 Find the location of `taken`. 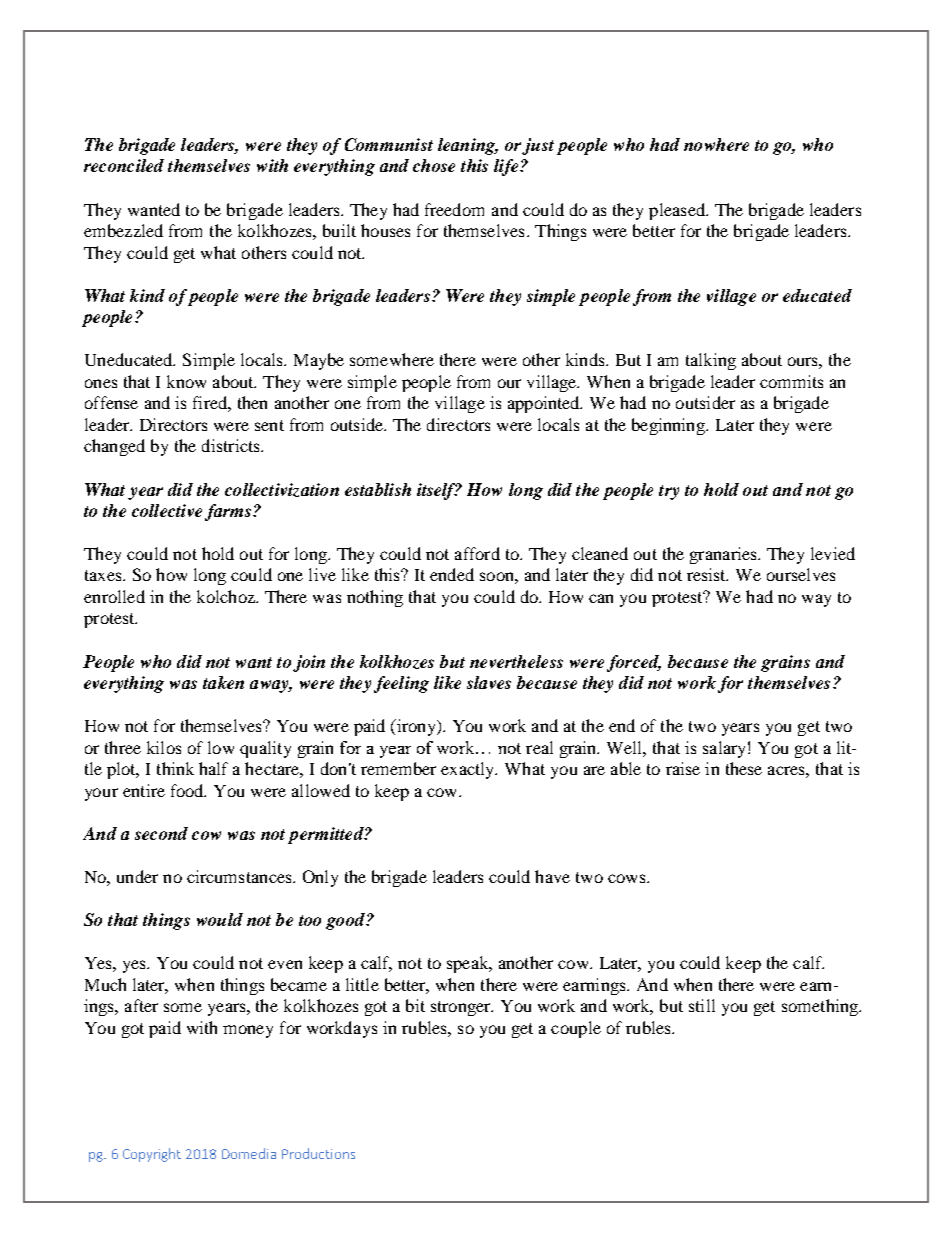

taken is located at coordinates (223, 682).
